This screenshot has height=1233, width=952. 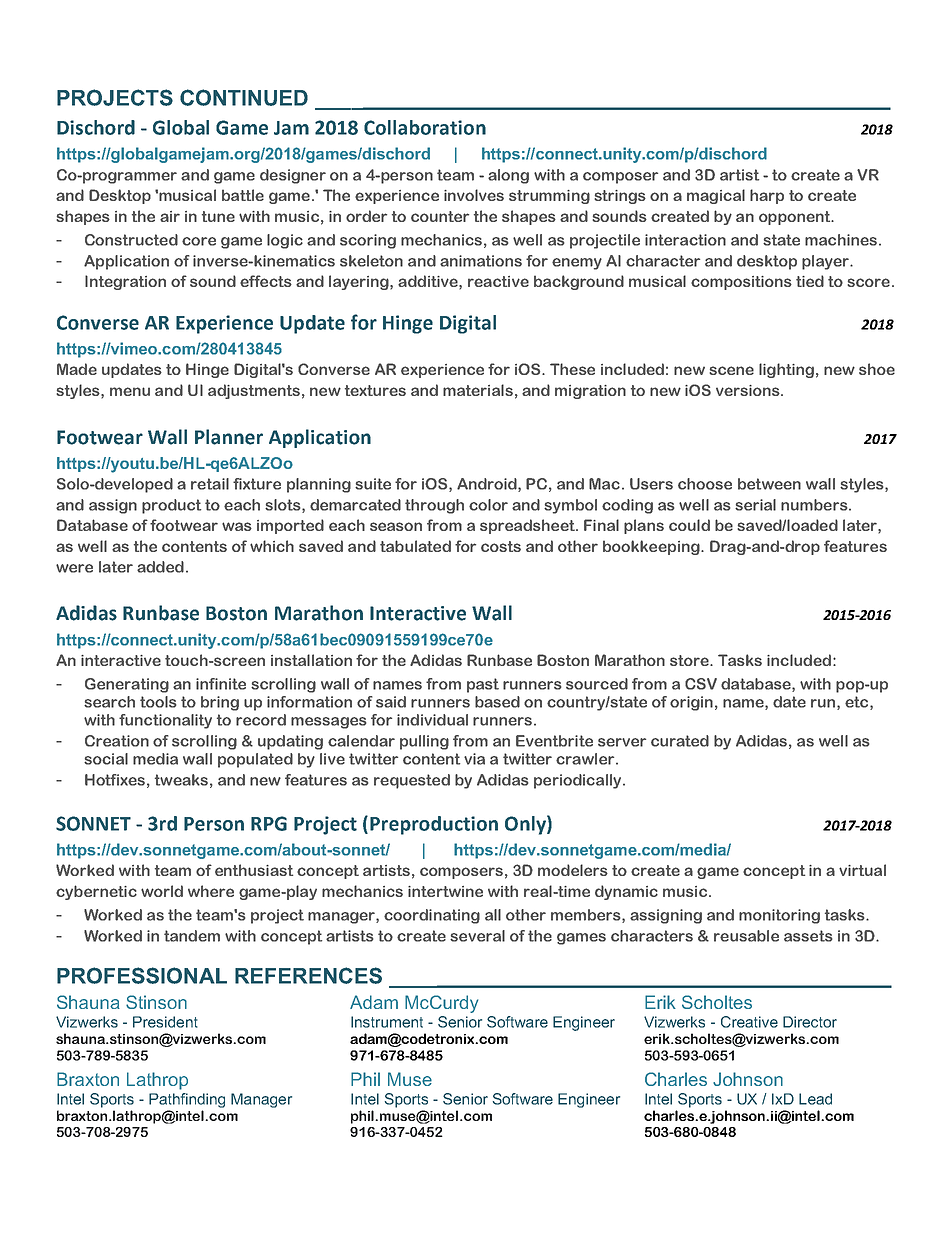 I want to click on Instrument, so click(x=387, y=1022).
